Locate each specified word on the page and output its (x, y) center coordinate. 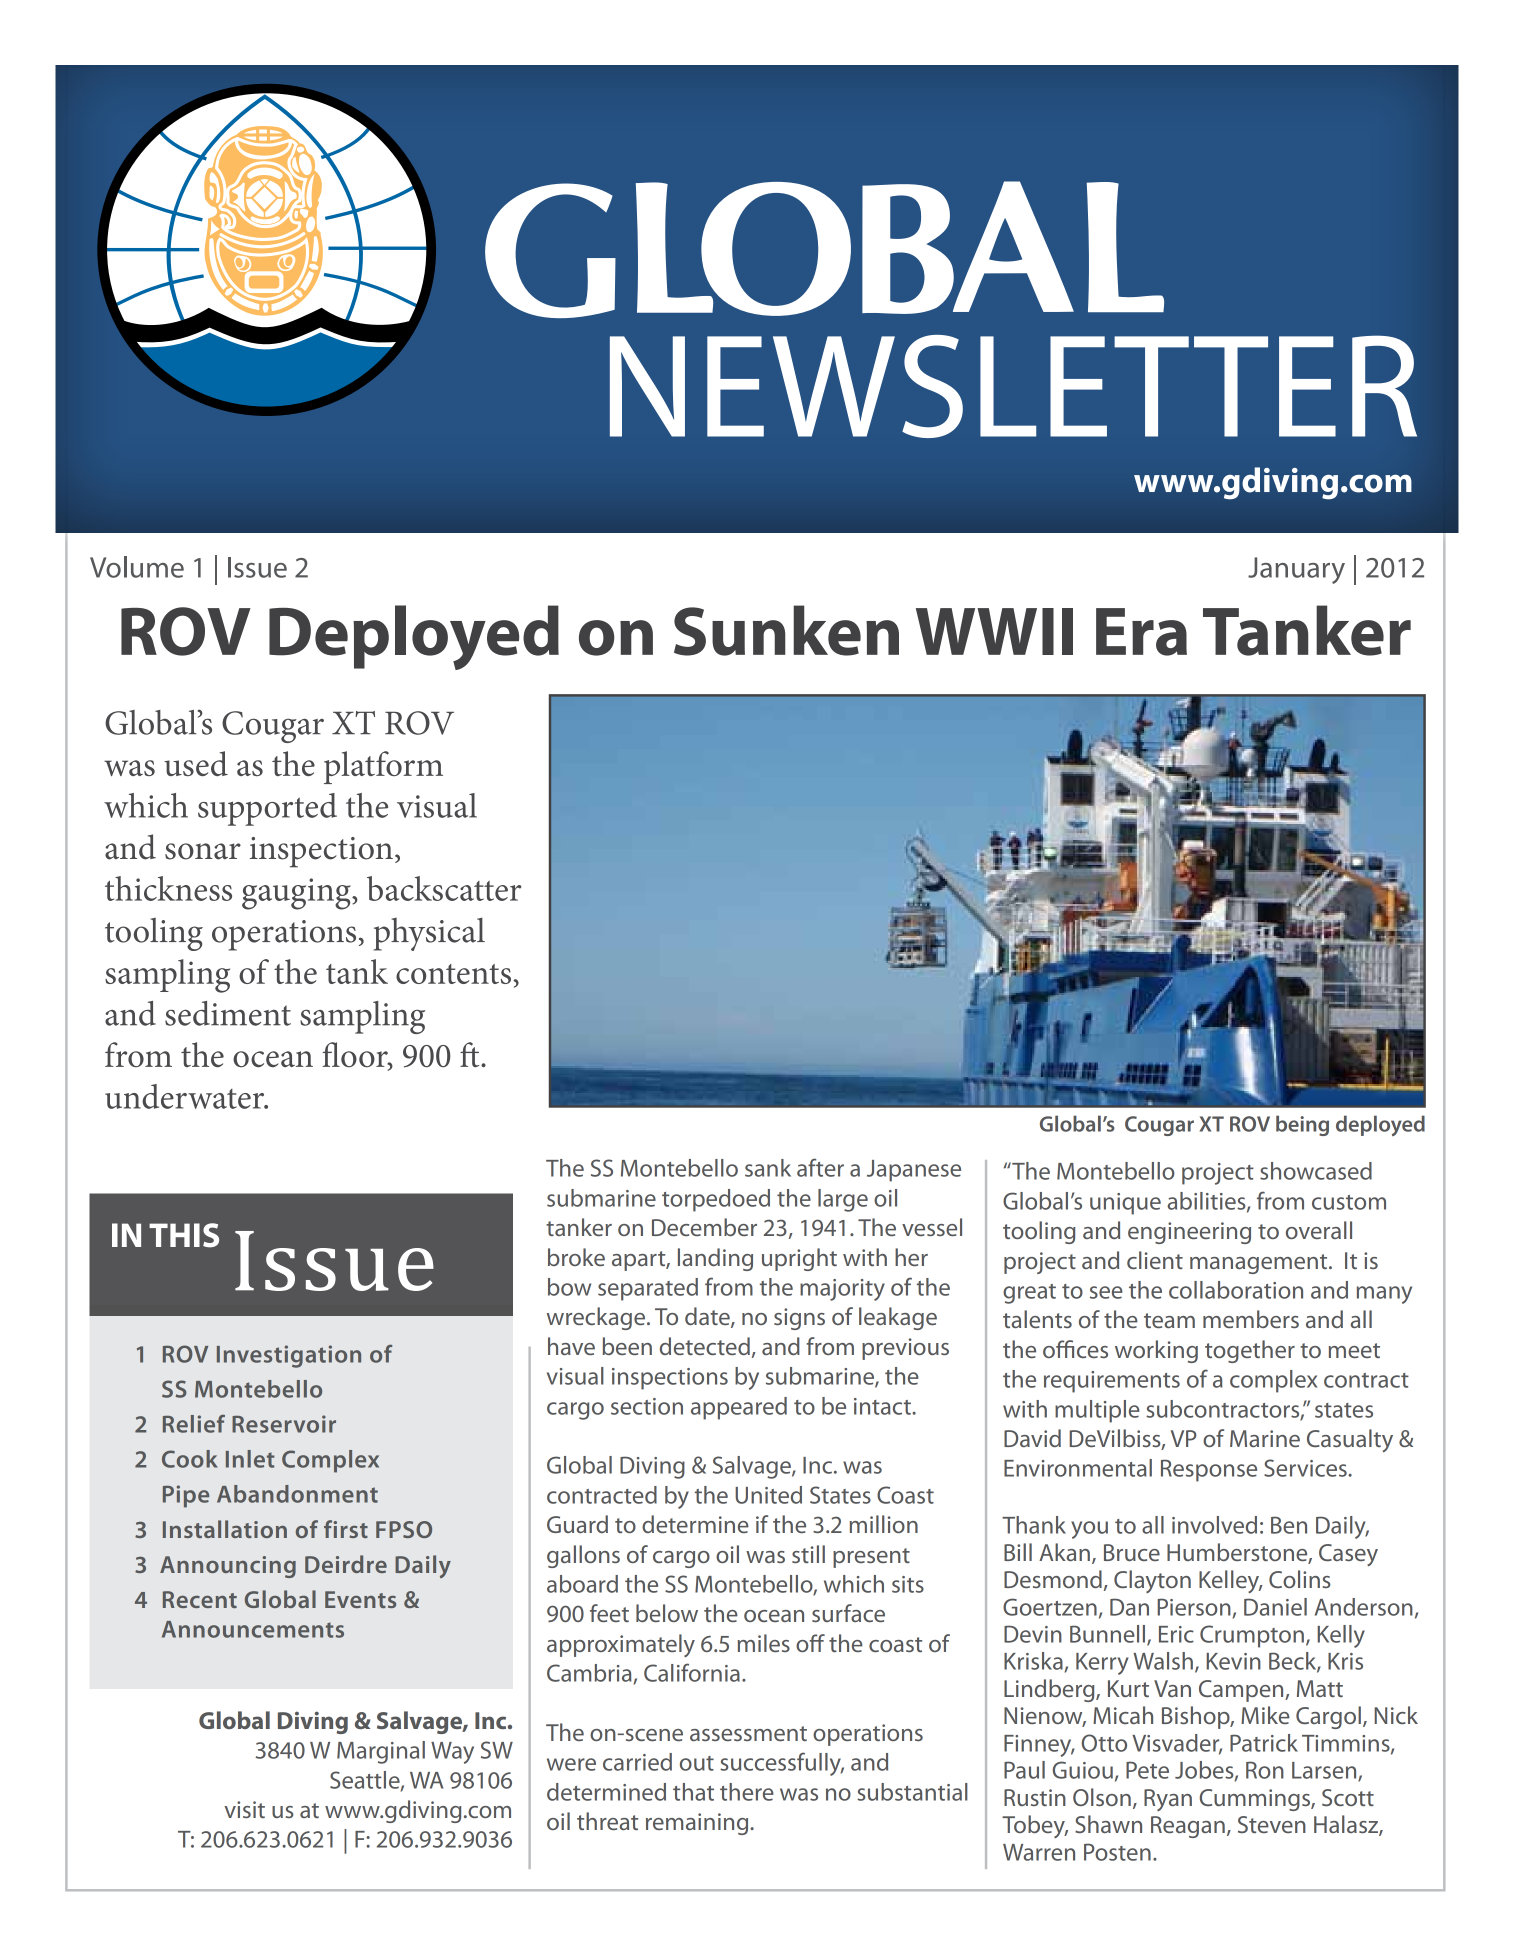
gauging (297, 894)
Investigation (289, 1356)
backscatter (444, 888)
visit (244, 1809)
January (1296, 570)
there (747, 1792)
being (1302, 1125)
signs (799, 1319)
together (1250, 1351)
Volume (137, 567)
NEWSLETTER (1013, 386)
